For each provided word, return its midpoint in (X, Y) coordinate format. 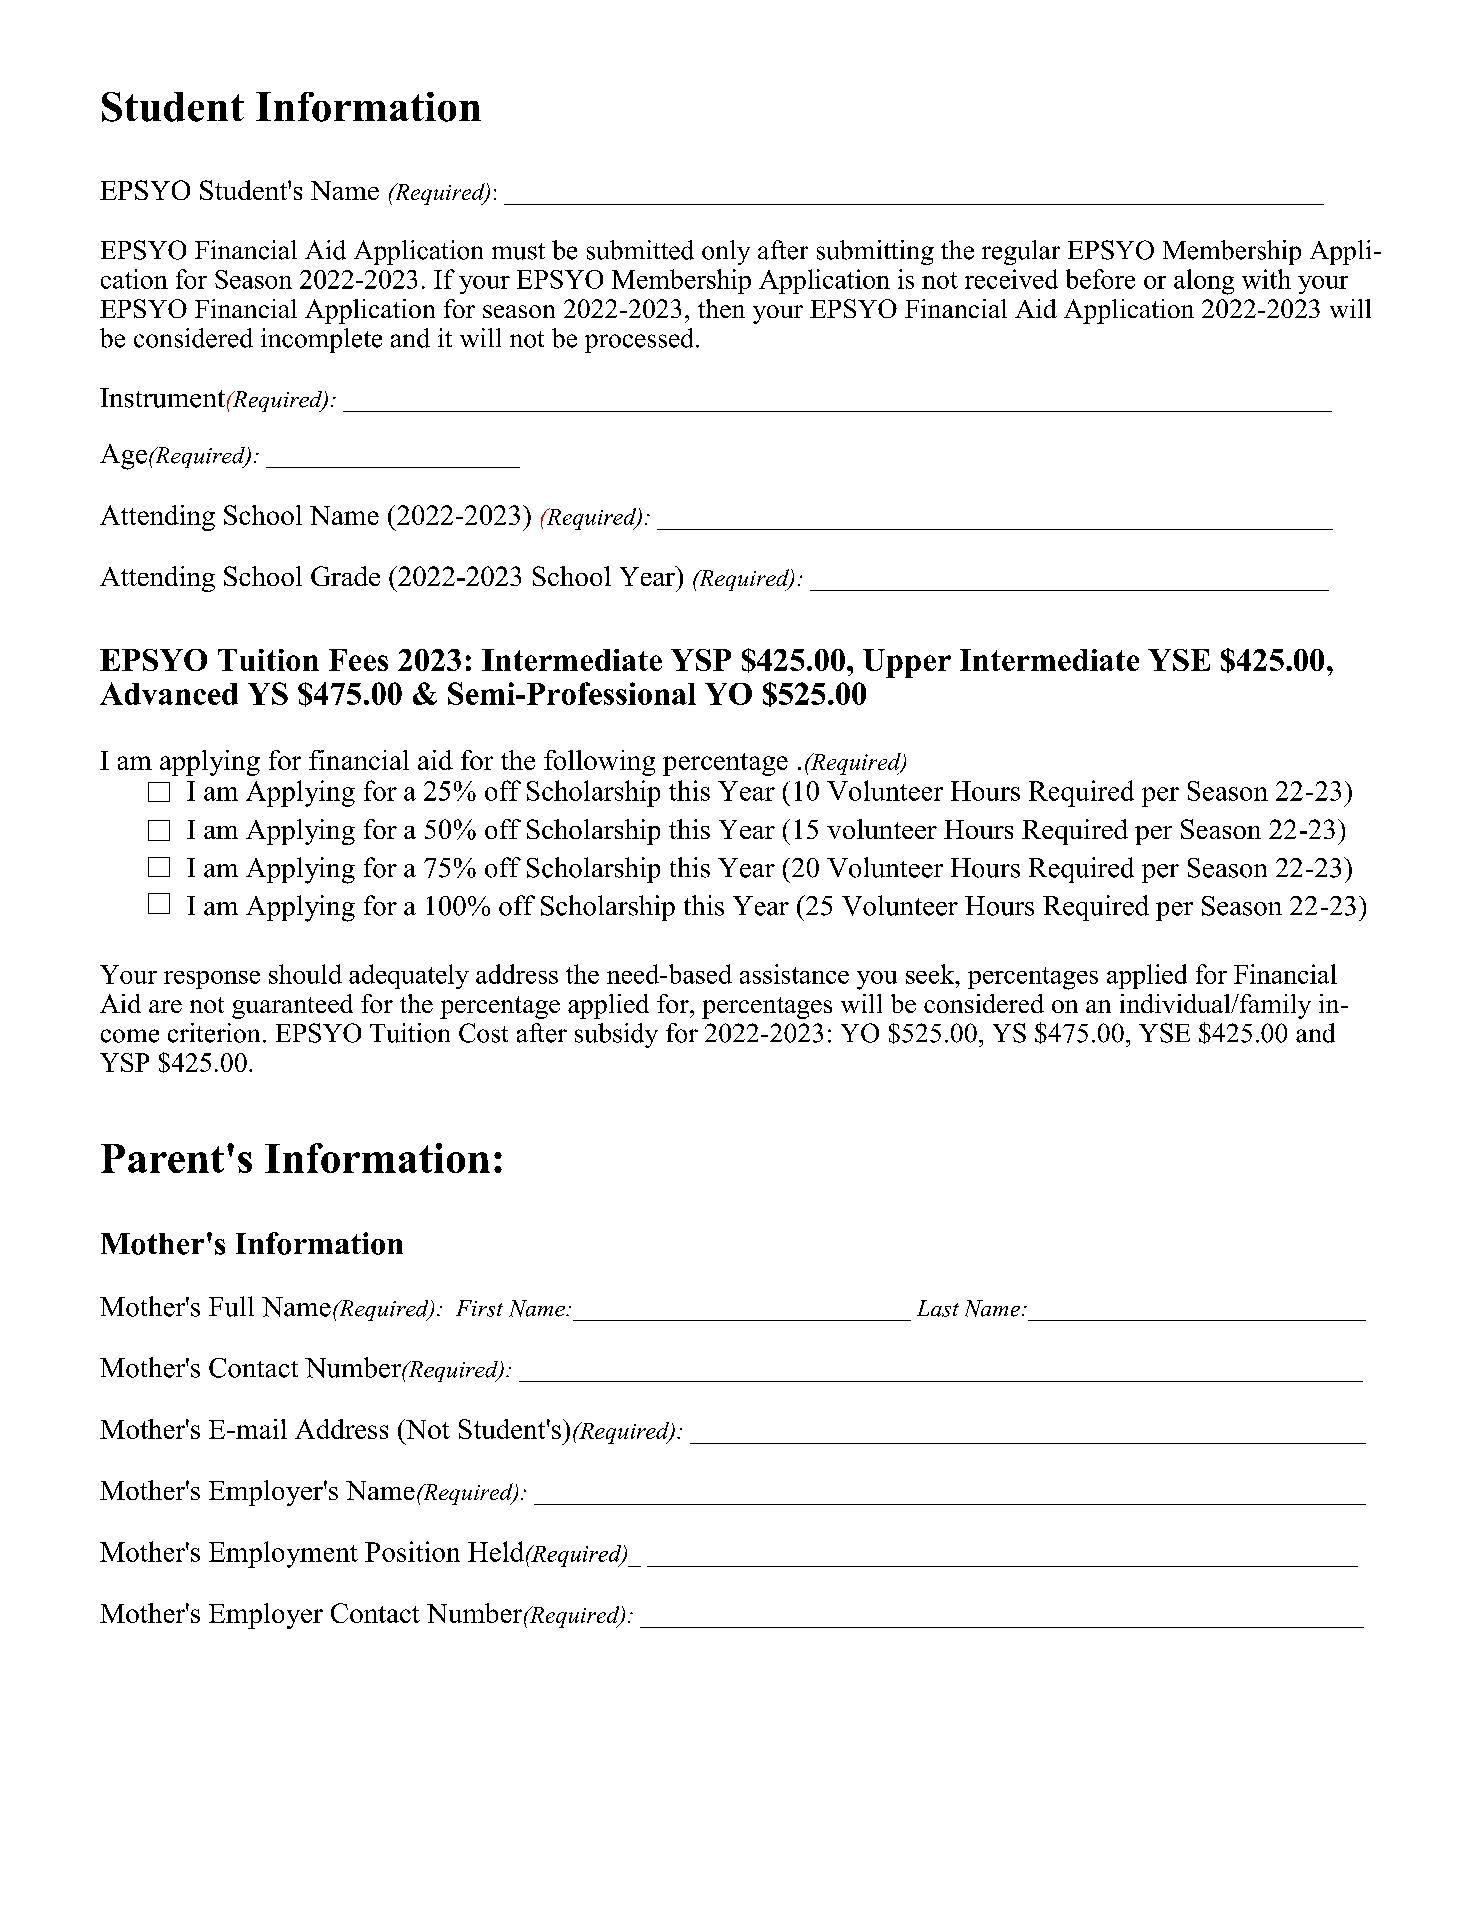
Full (231, 1306)
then (721, 308)
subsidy (616, 1035)
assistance (794, 974)
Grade (345, 576)
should (305, 974)
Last (938, 1308)
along (1204, 282)
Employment (283, 1554)
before (1100, 279)
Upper (907, 663)
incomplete (321, 340)
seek (931, 974)
